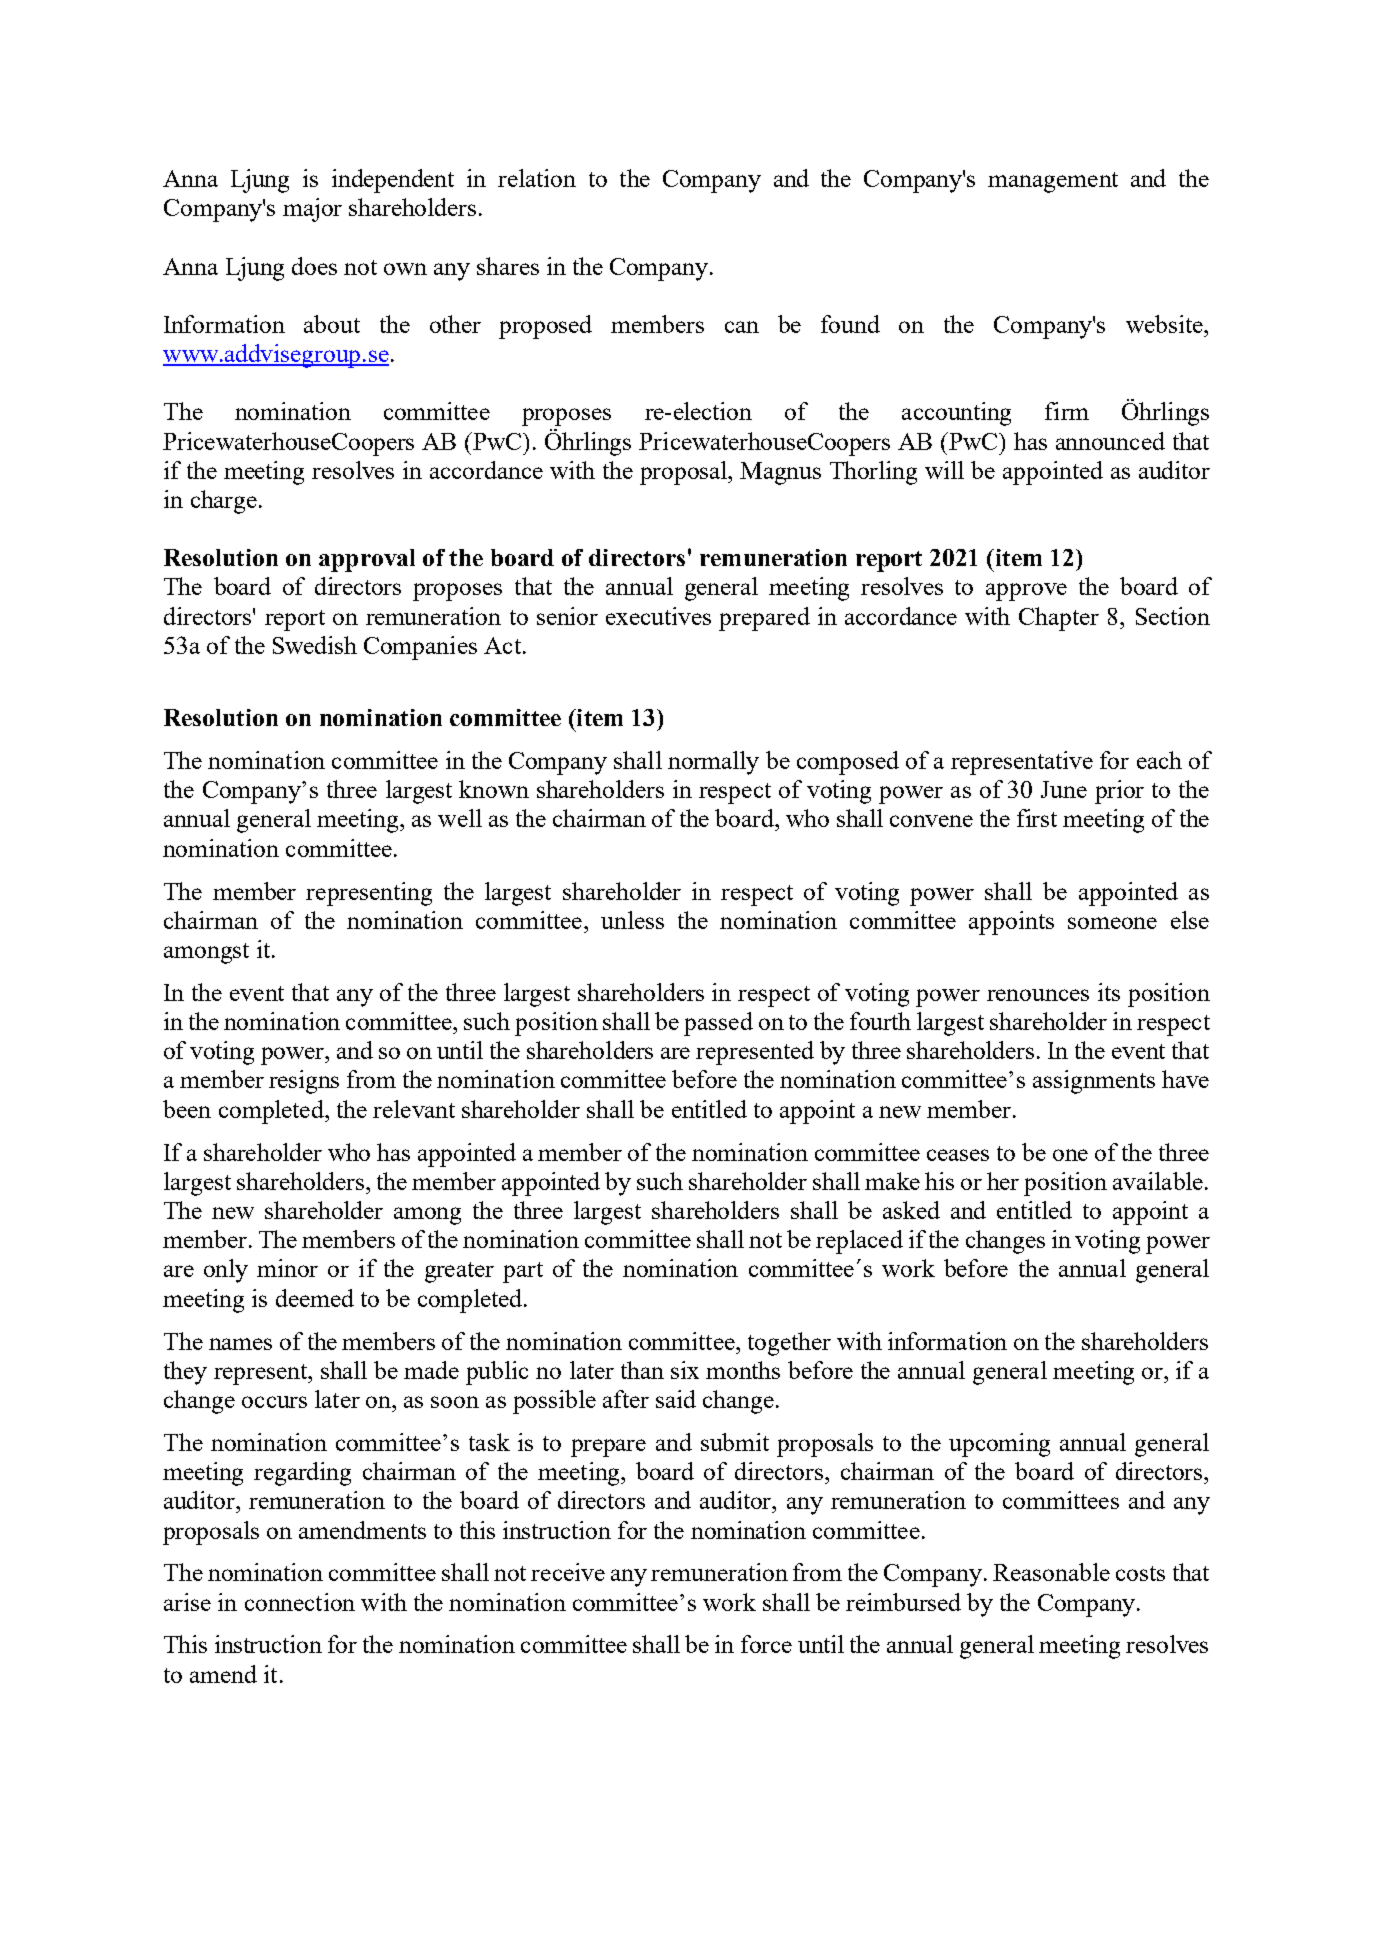 The image size is (1373, 1942). Describe the element at coordinates (1094, 1082) in the screenshot. I see `assignments` at that location.
